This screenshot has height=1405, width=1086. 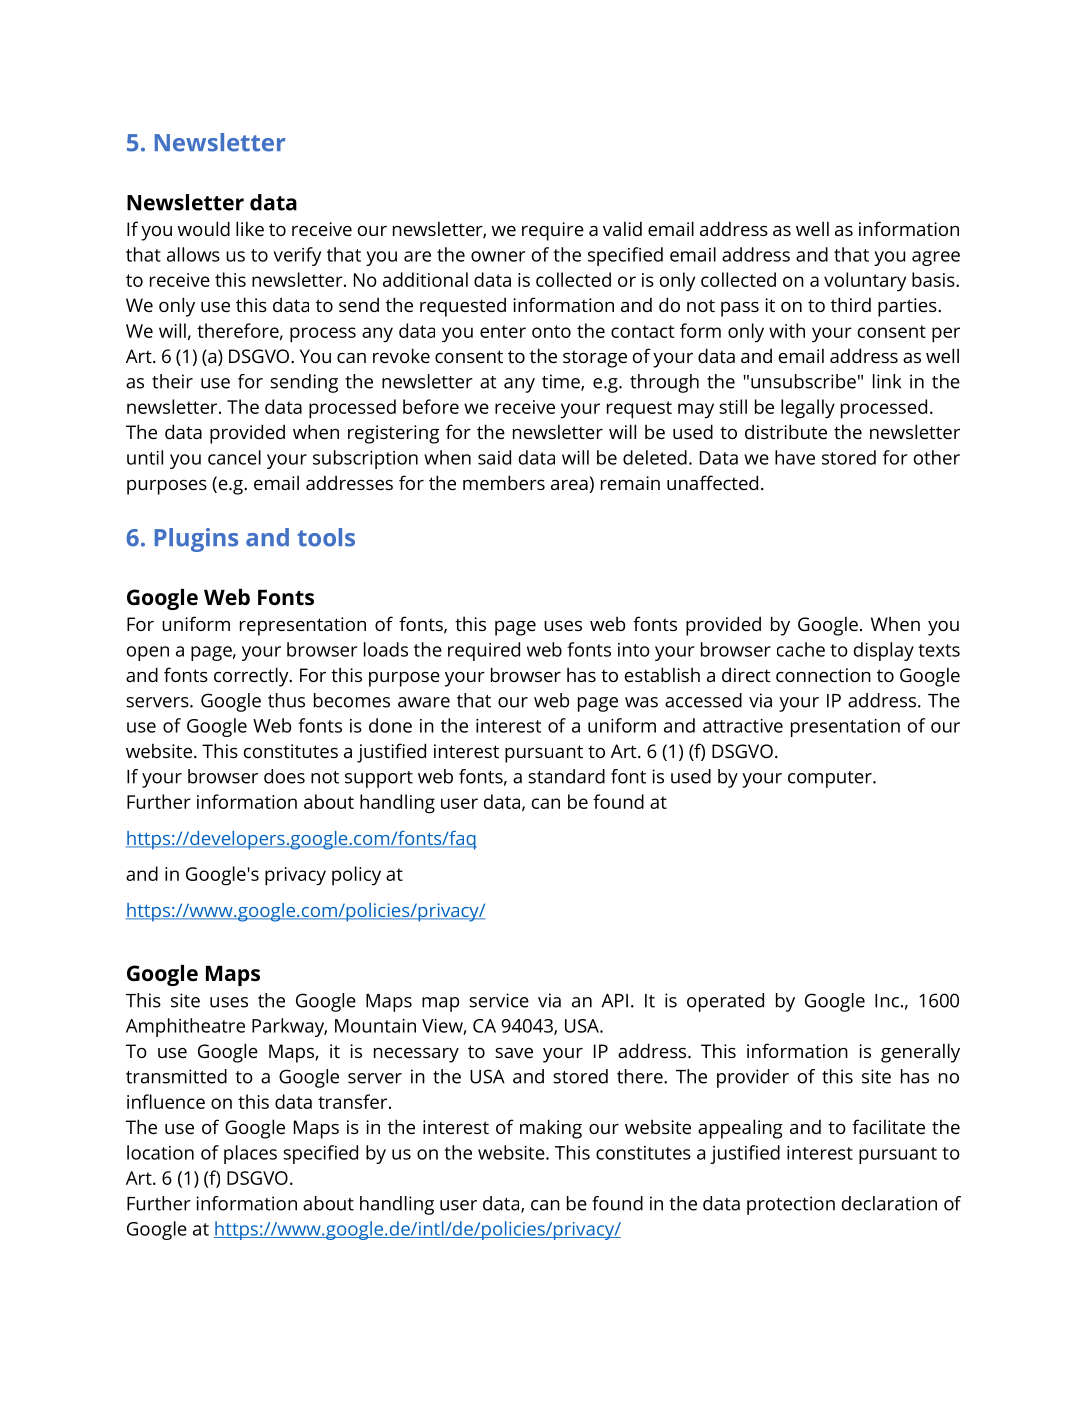 I want to click on making, so click(x=551, y=1129).
